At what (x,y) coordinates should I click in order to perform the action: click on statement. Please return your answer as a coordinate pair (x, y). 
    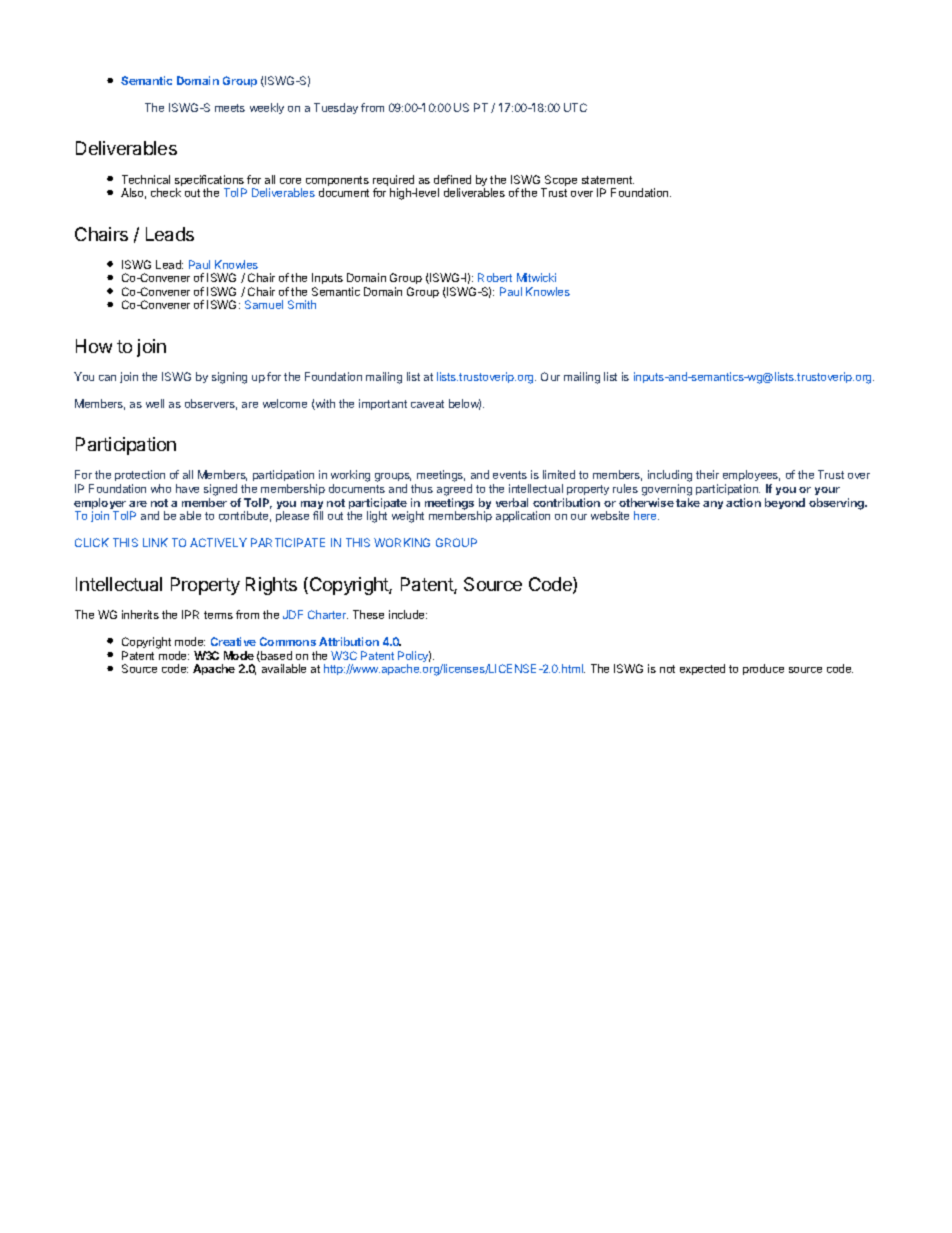
    Looking at the image, I should click on (608, 180).
